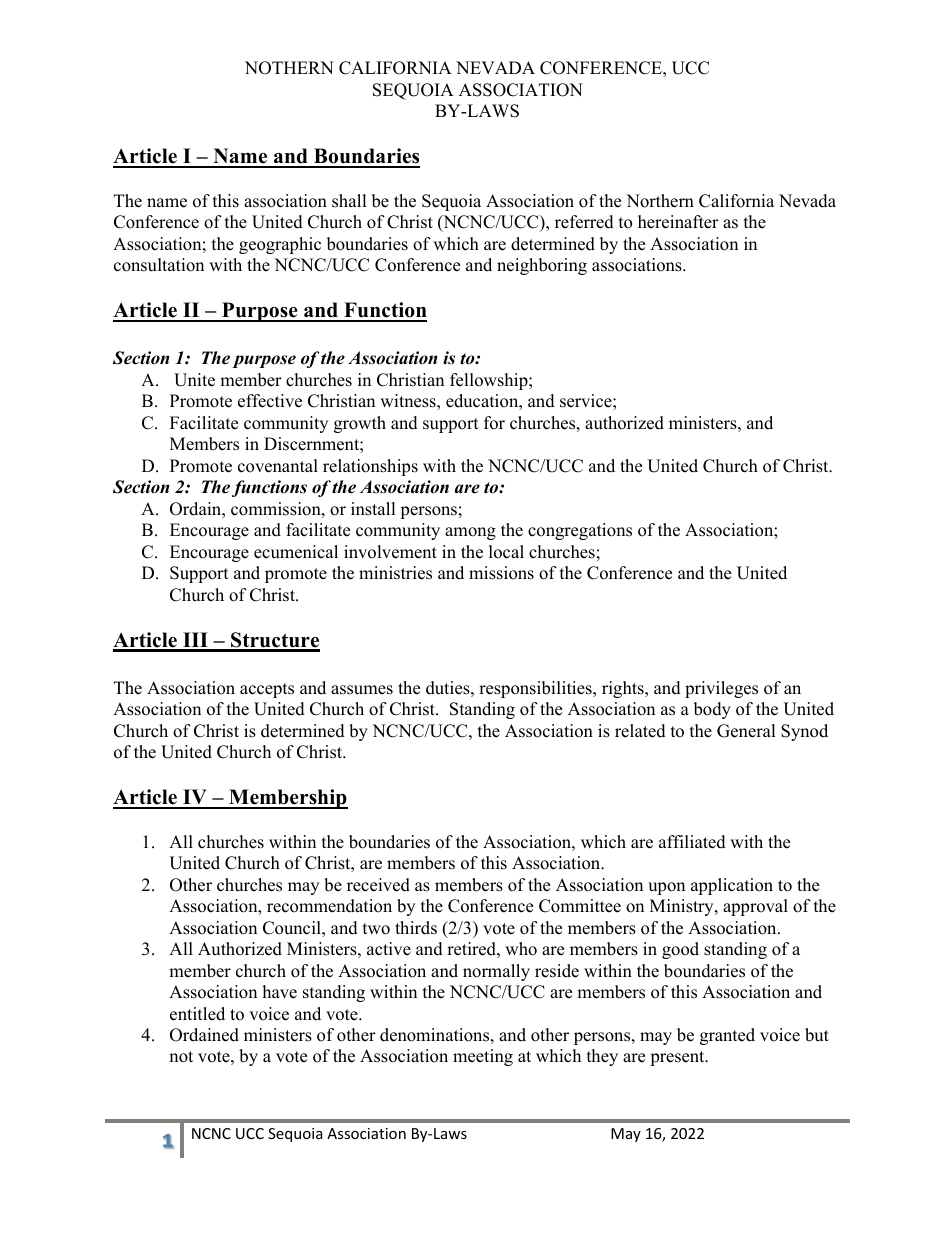  Describe the element at coordinates (280, 245) in the document. I see `geographic` at that location.
